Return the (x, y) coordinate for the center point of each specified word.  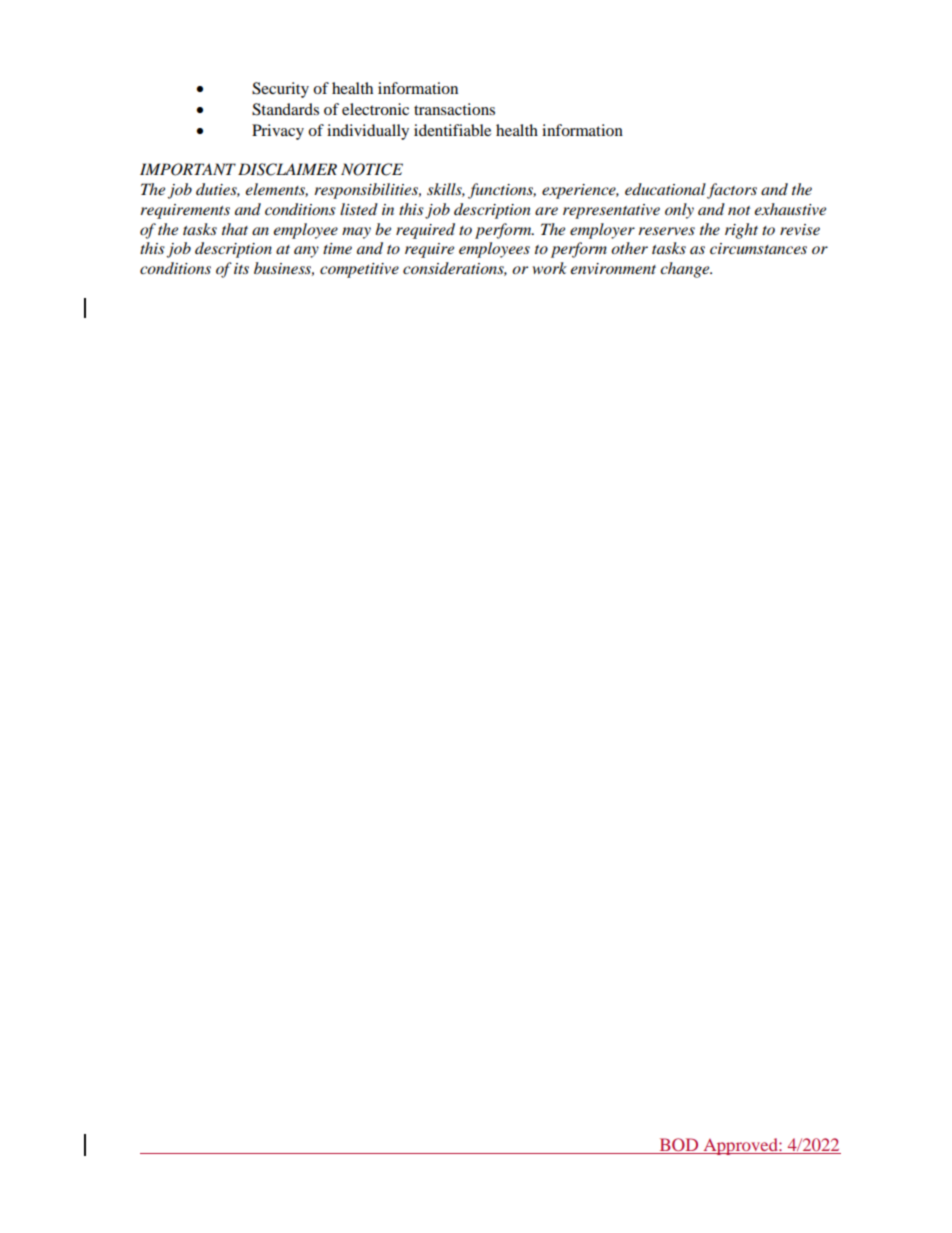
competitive (359, 270)
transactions (454, 109)
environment (613, 268)
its (241, 268)
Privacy (278, 132)
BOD (679, 1146)
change (686, 270)
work (550, 268)
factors (732, 191)
